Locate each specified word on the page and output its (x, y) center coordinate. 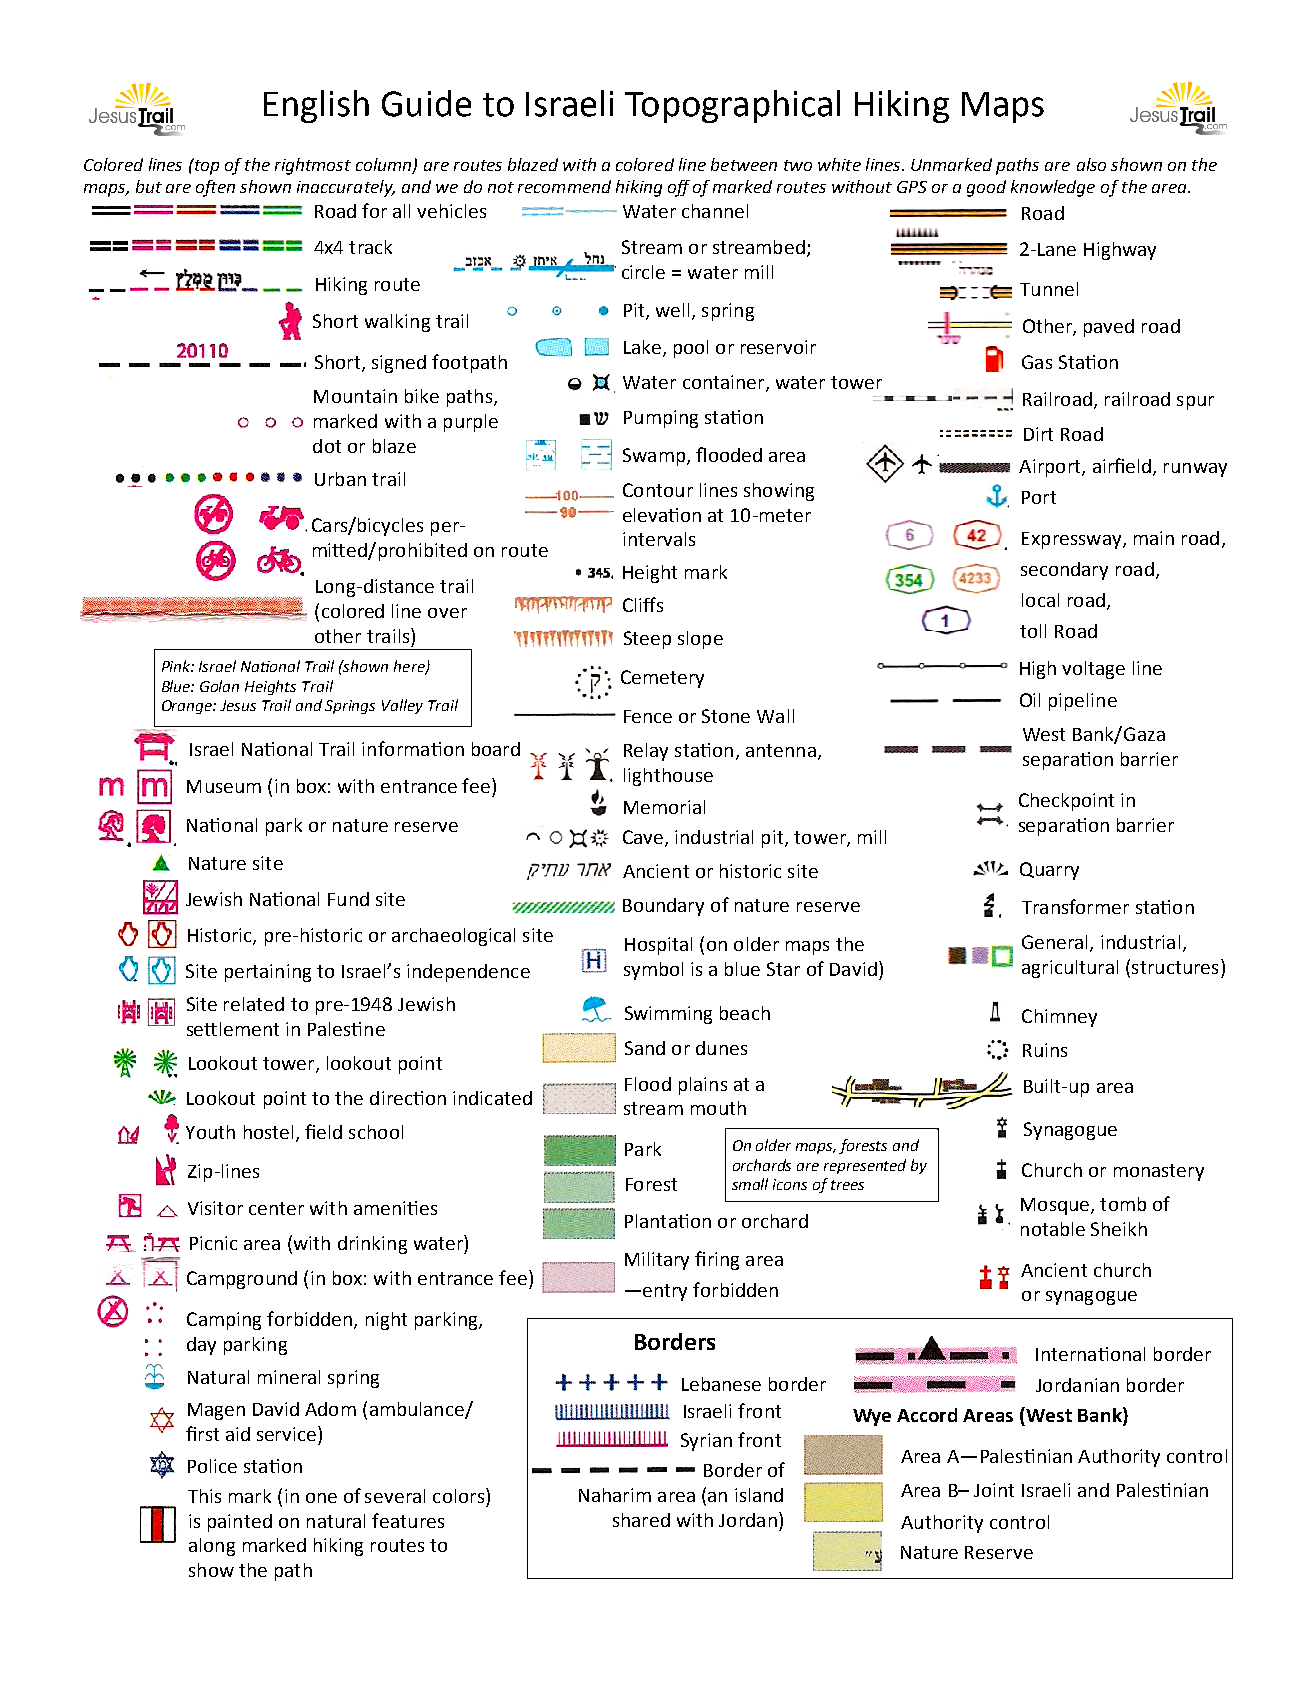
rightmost (313, 166)
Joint (994, 1490)
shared (641, 1520)
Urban (340, 479)
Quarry (1049, 871)
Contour (658, 490)
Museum (224, 786)
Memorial (664, 807)
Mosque (1056, 1206)
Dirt (1038, 434)
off (679, 188)
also (1091, 164)
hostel (268, 1132)
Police (212, 1466)
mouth (718, 1108)
